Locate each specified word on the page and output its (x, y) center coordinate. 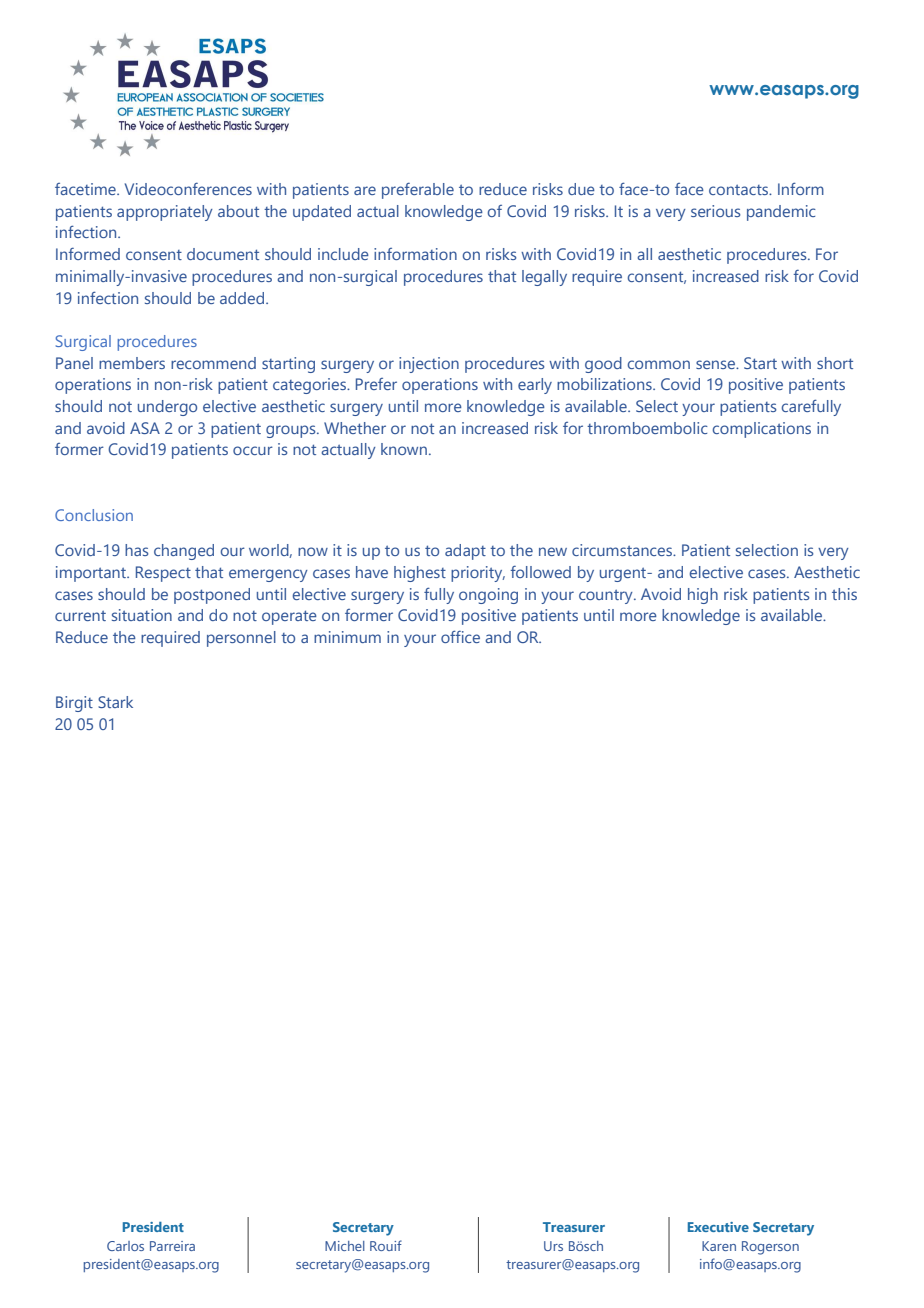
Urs (553, 1246)
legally (544, 278)
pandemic (781, 213)
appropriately (165, 213)
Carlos (125, 1246)
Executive (718, 1227)
